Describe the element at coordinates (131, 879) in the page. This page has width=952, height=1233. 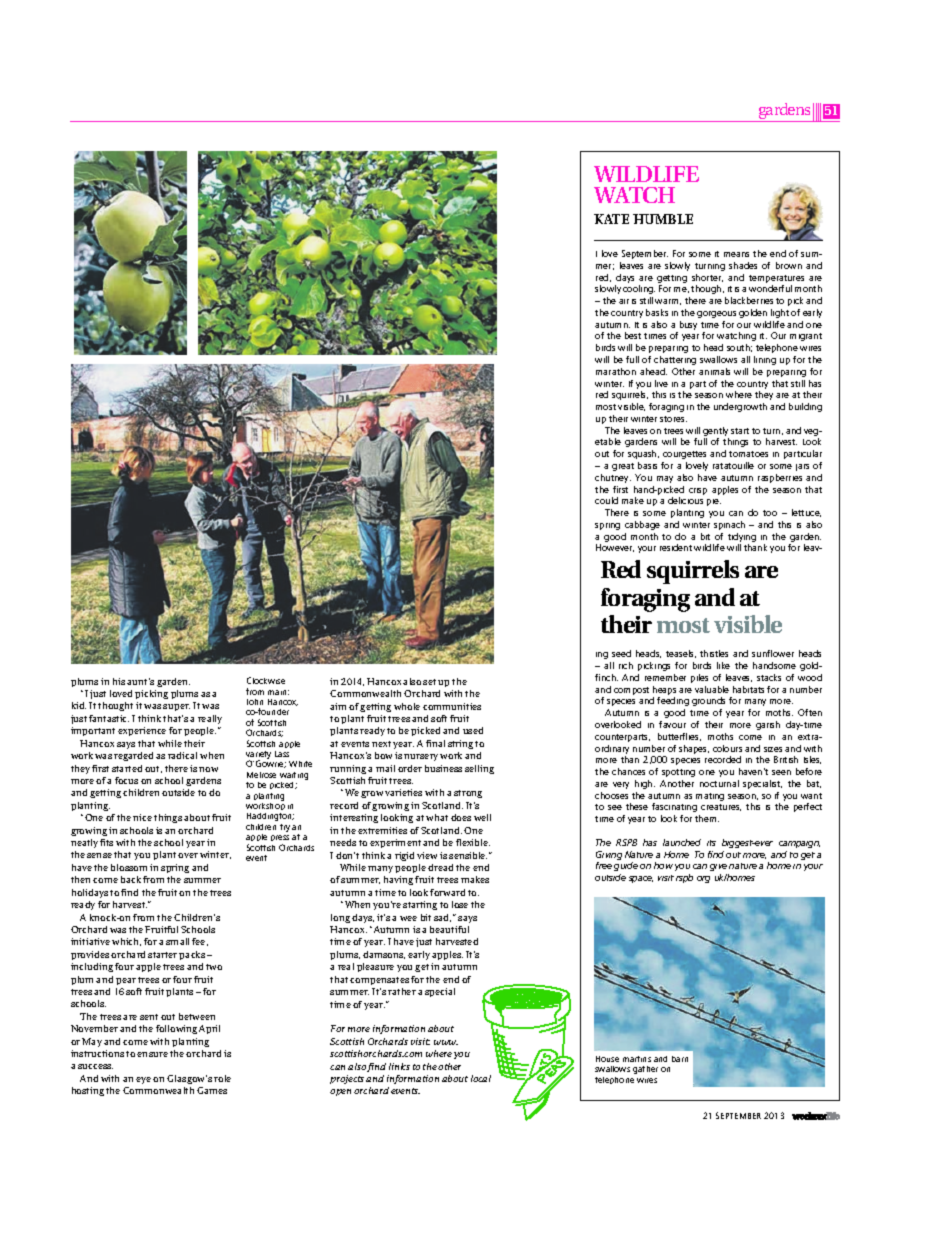
I see `back` at that location.
